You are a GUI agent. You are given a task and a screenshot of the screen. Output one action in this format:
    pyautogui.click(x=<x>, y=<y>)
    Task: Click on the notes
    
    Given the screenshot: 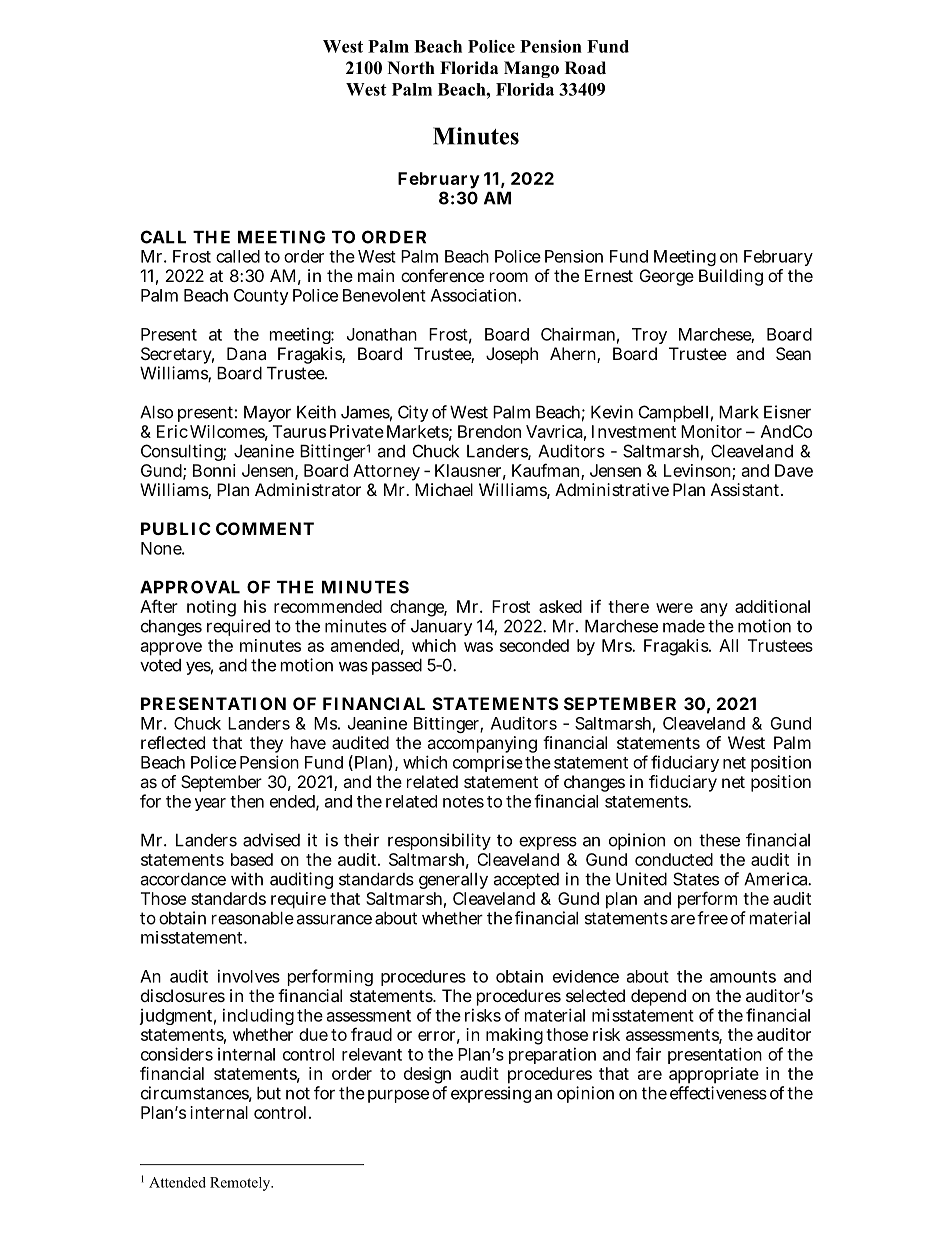 What is the action you would take?
    pyautogui.click(x=463, y=802)
